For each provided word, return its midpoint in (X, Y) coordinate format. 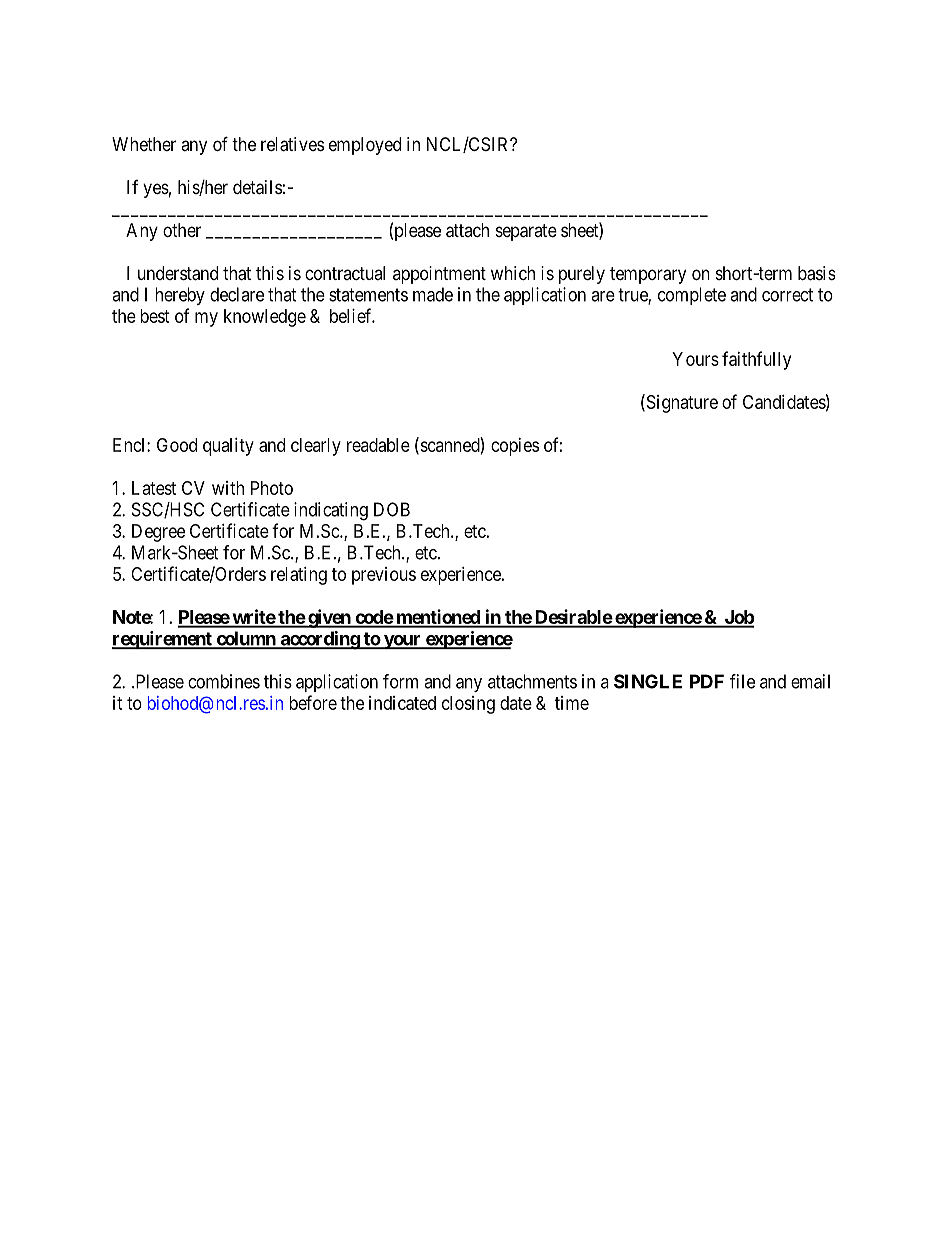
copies (515, 447)
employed (365, 146)
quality (228, 447)
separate (526, 232)
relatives (292, 144)
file (742, 681)
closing (468, 705)
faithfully (756, 360)
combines (224, 681)
